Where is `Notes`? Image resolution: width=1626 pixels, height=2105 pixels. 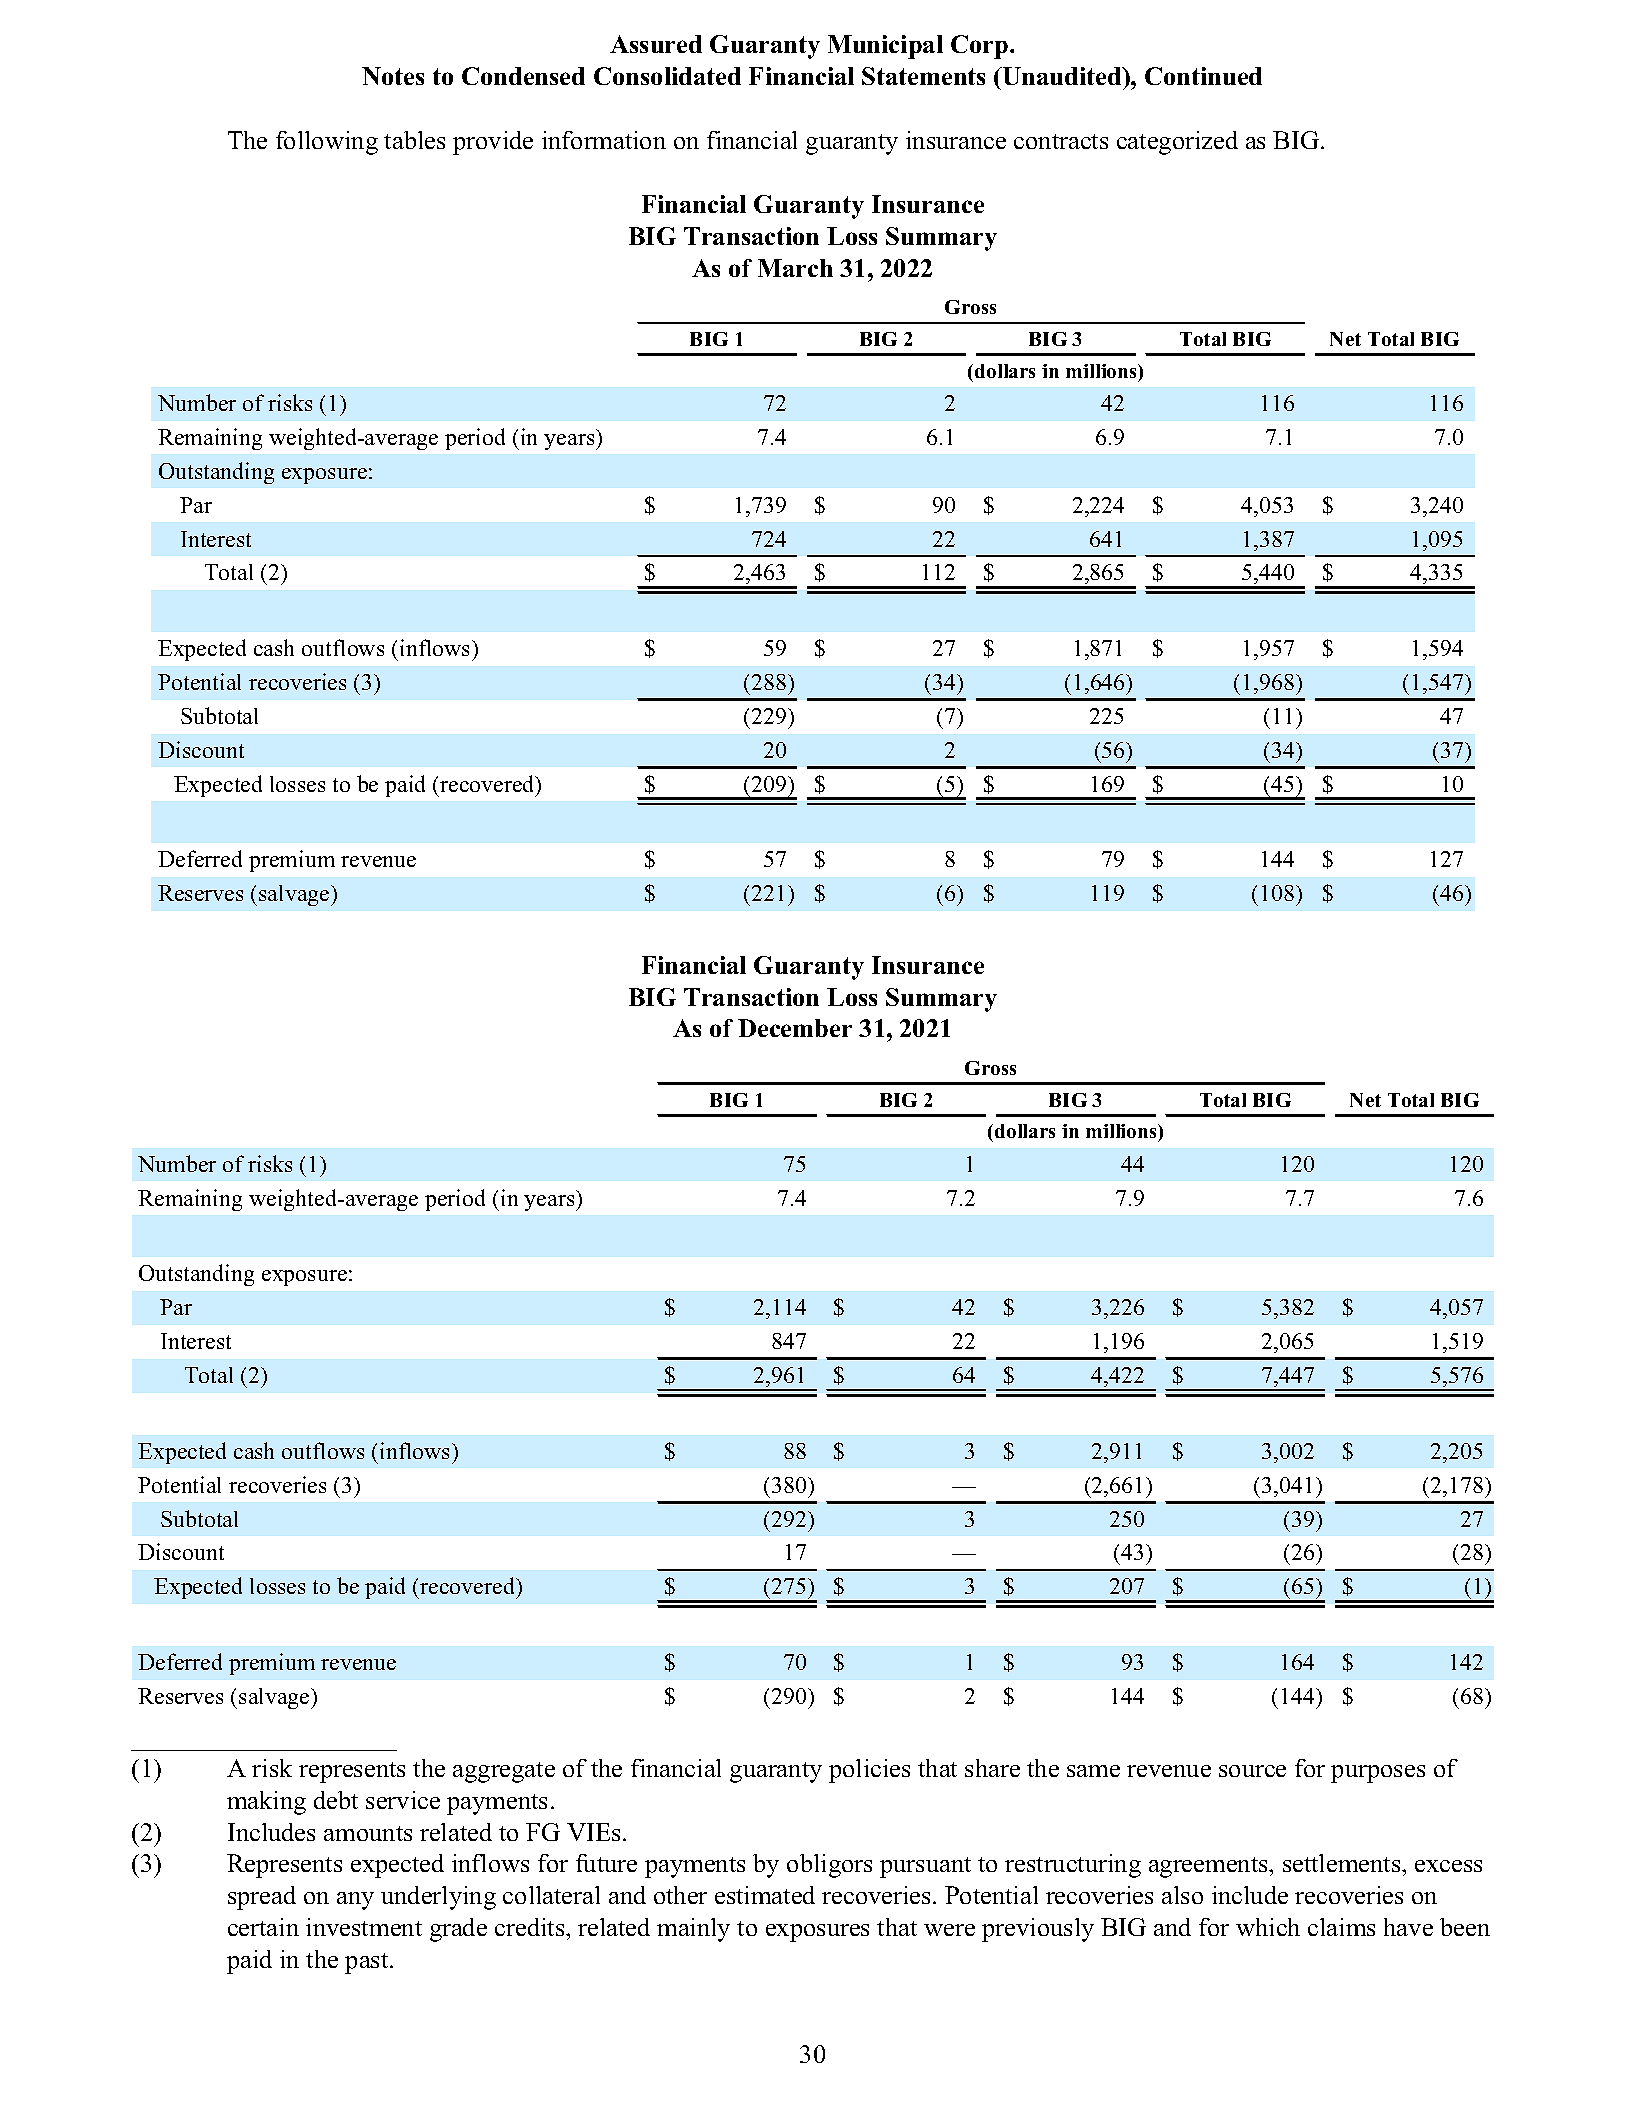 Notes is located at coordinates (393, 76).
